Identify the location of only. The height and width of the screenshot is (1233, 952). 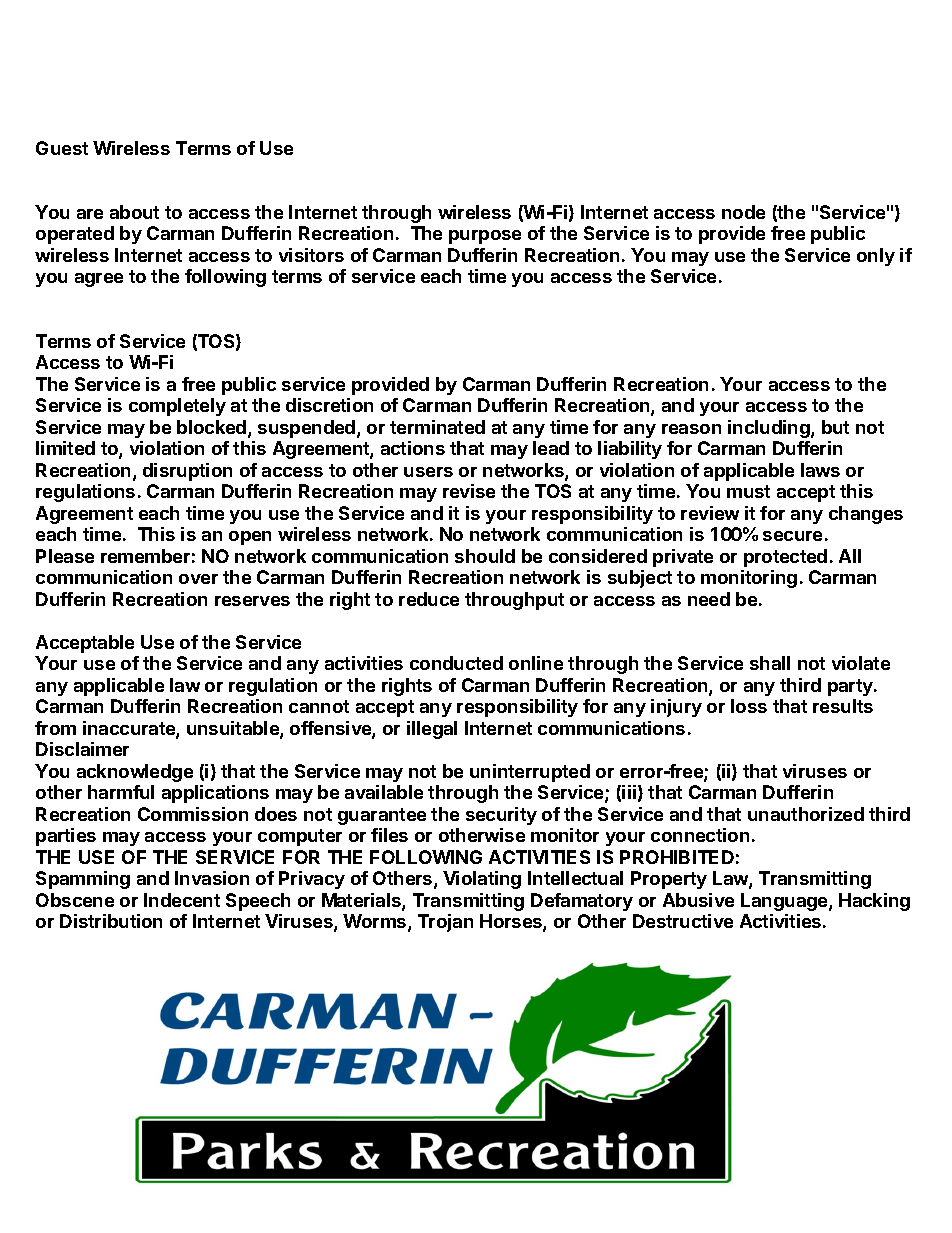
(876, 257).
